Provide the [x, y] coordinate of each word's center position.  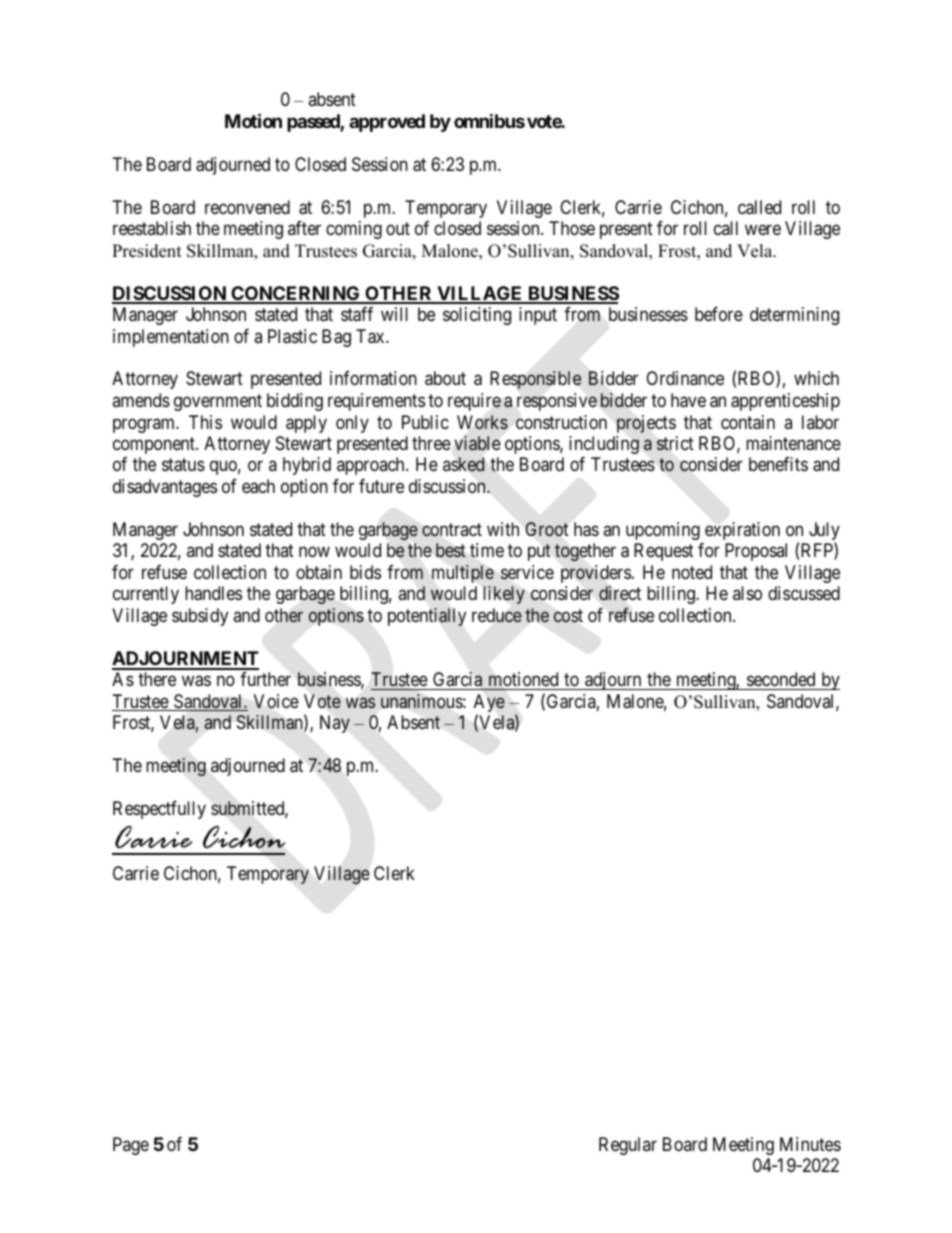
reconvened [247, 207]
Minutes [810, 1144]
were [763, 230]
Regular [628, 1146]
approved [387, 123]
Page [131, 1146]
